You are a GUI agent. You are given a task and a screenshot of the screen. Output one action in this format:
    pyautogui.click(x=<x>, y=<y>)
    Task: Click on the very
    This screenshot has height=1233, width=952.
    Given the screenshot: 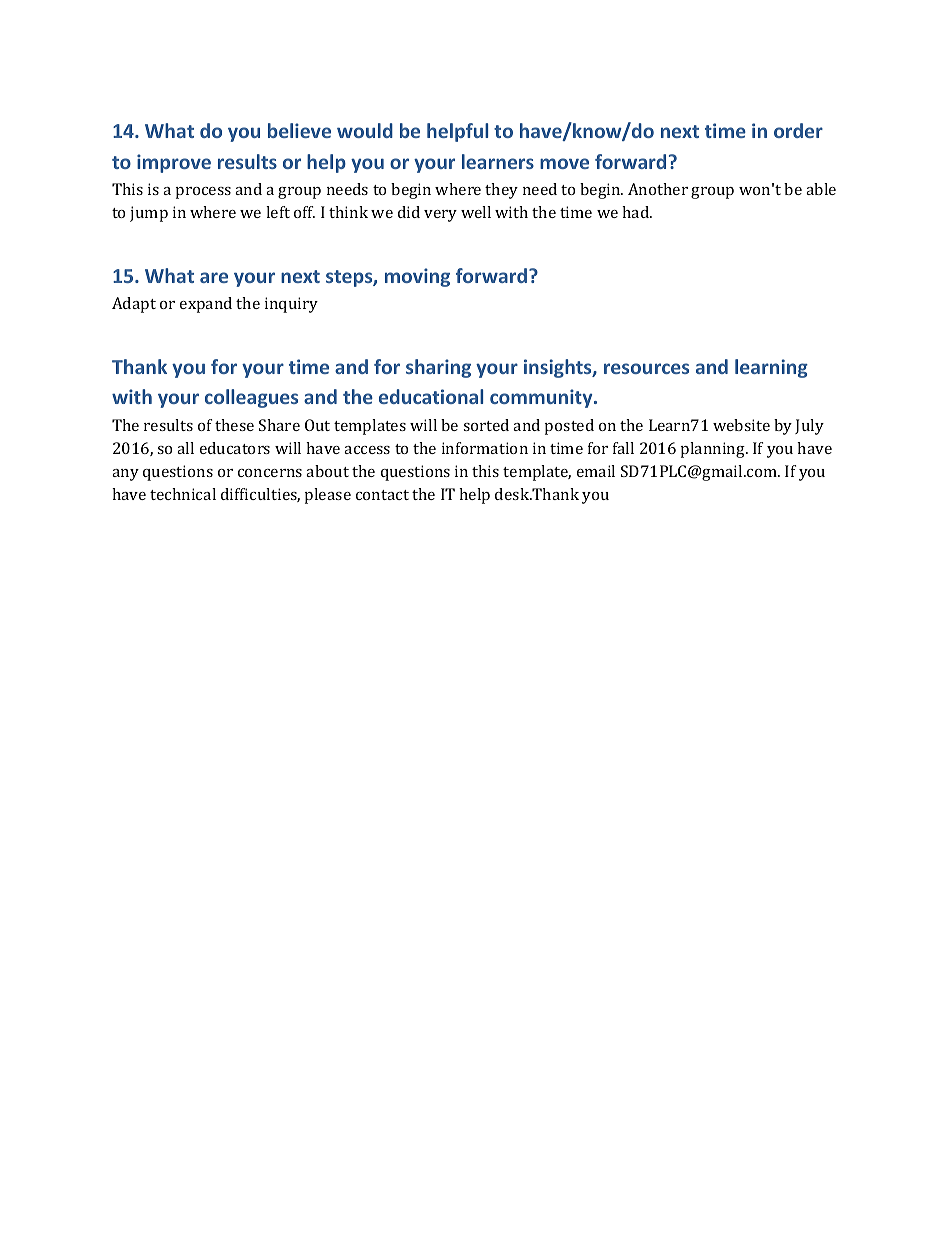 What is the action you would take?
    pyautogui.click(x=440, y=216)
